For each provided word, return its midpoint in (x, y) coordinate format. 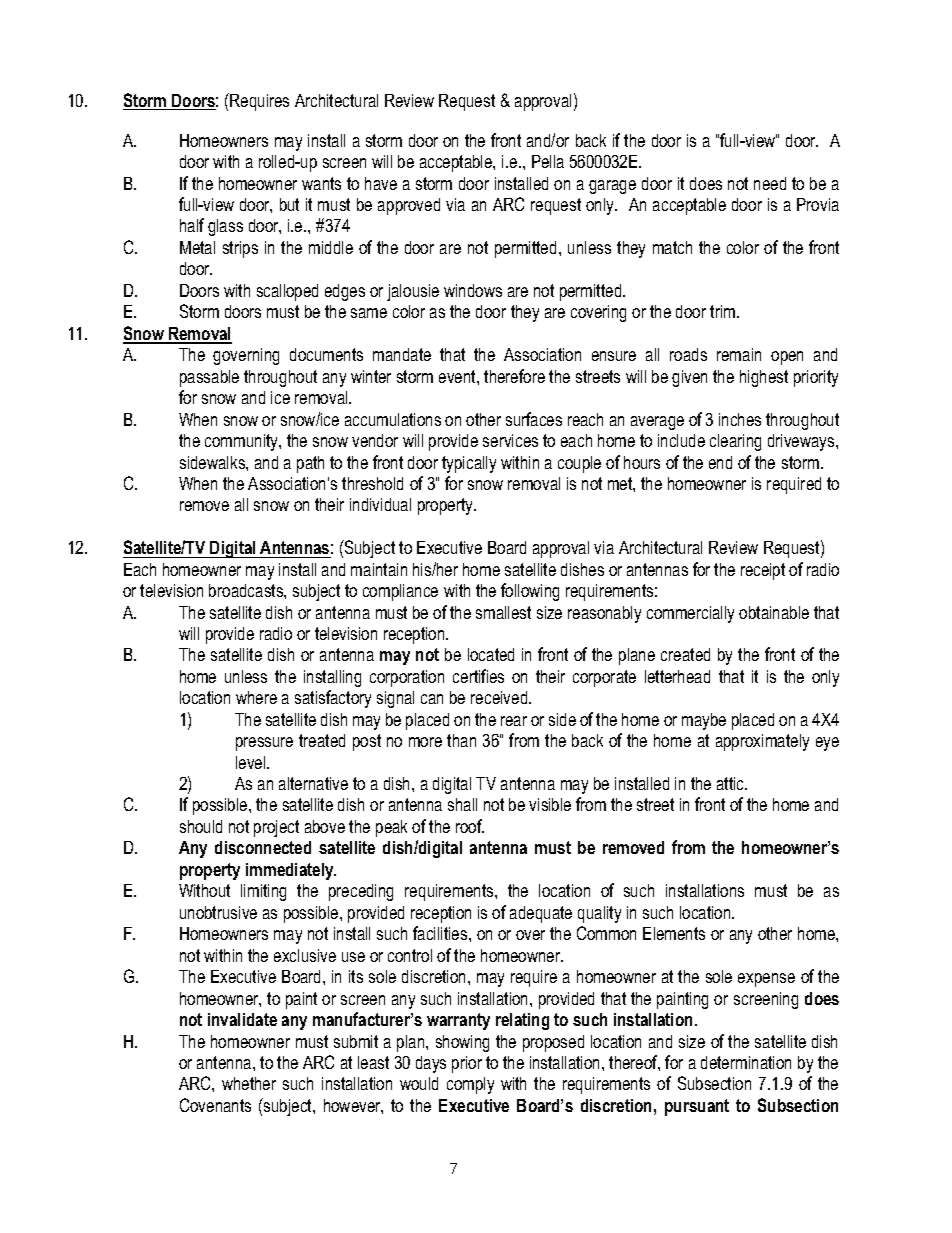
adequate (541, 914)
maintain (379, 569)
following (530, 592)
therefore (514, 376)
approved (409, 206)
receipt (763, 571)
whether (249, 1083)
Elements (674, 933)
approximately (762, 742)
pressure (264, 744)
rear (514, 721)
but (289, 204)
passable (209, 378)
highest (764, 378)
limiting (263, 892)
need (770, 183)
